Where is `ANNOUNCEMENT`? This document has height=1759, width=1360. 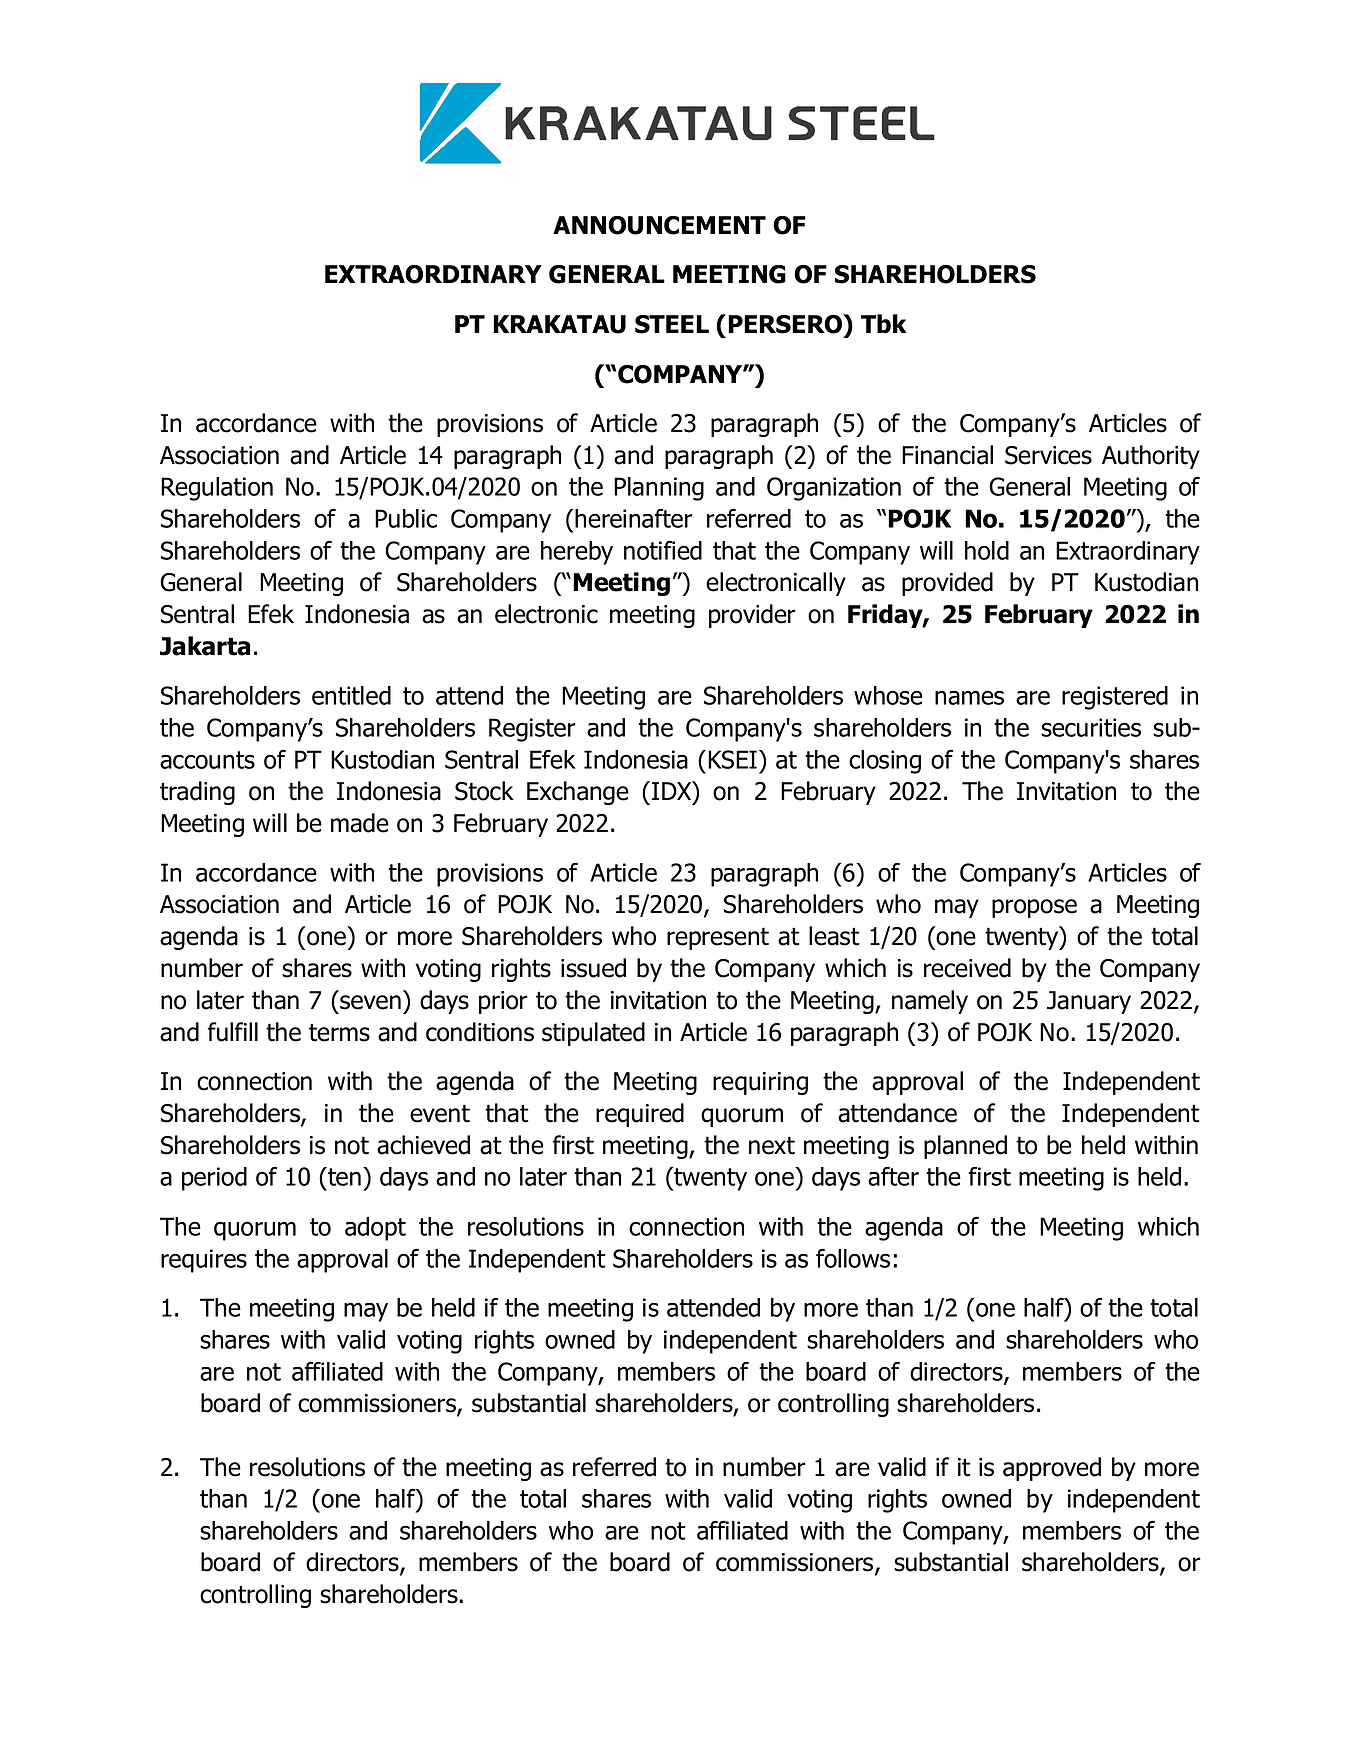 ANNOUNCEMENT is located at coordinates (659, 225).
